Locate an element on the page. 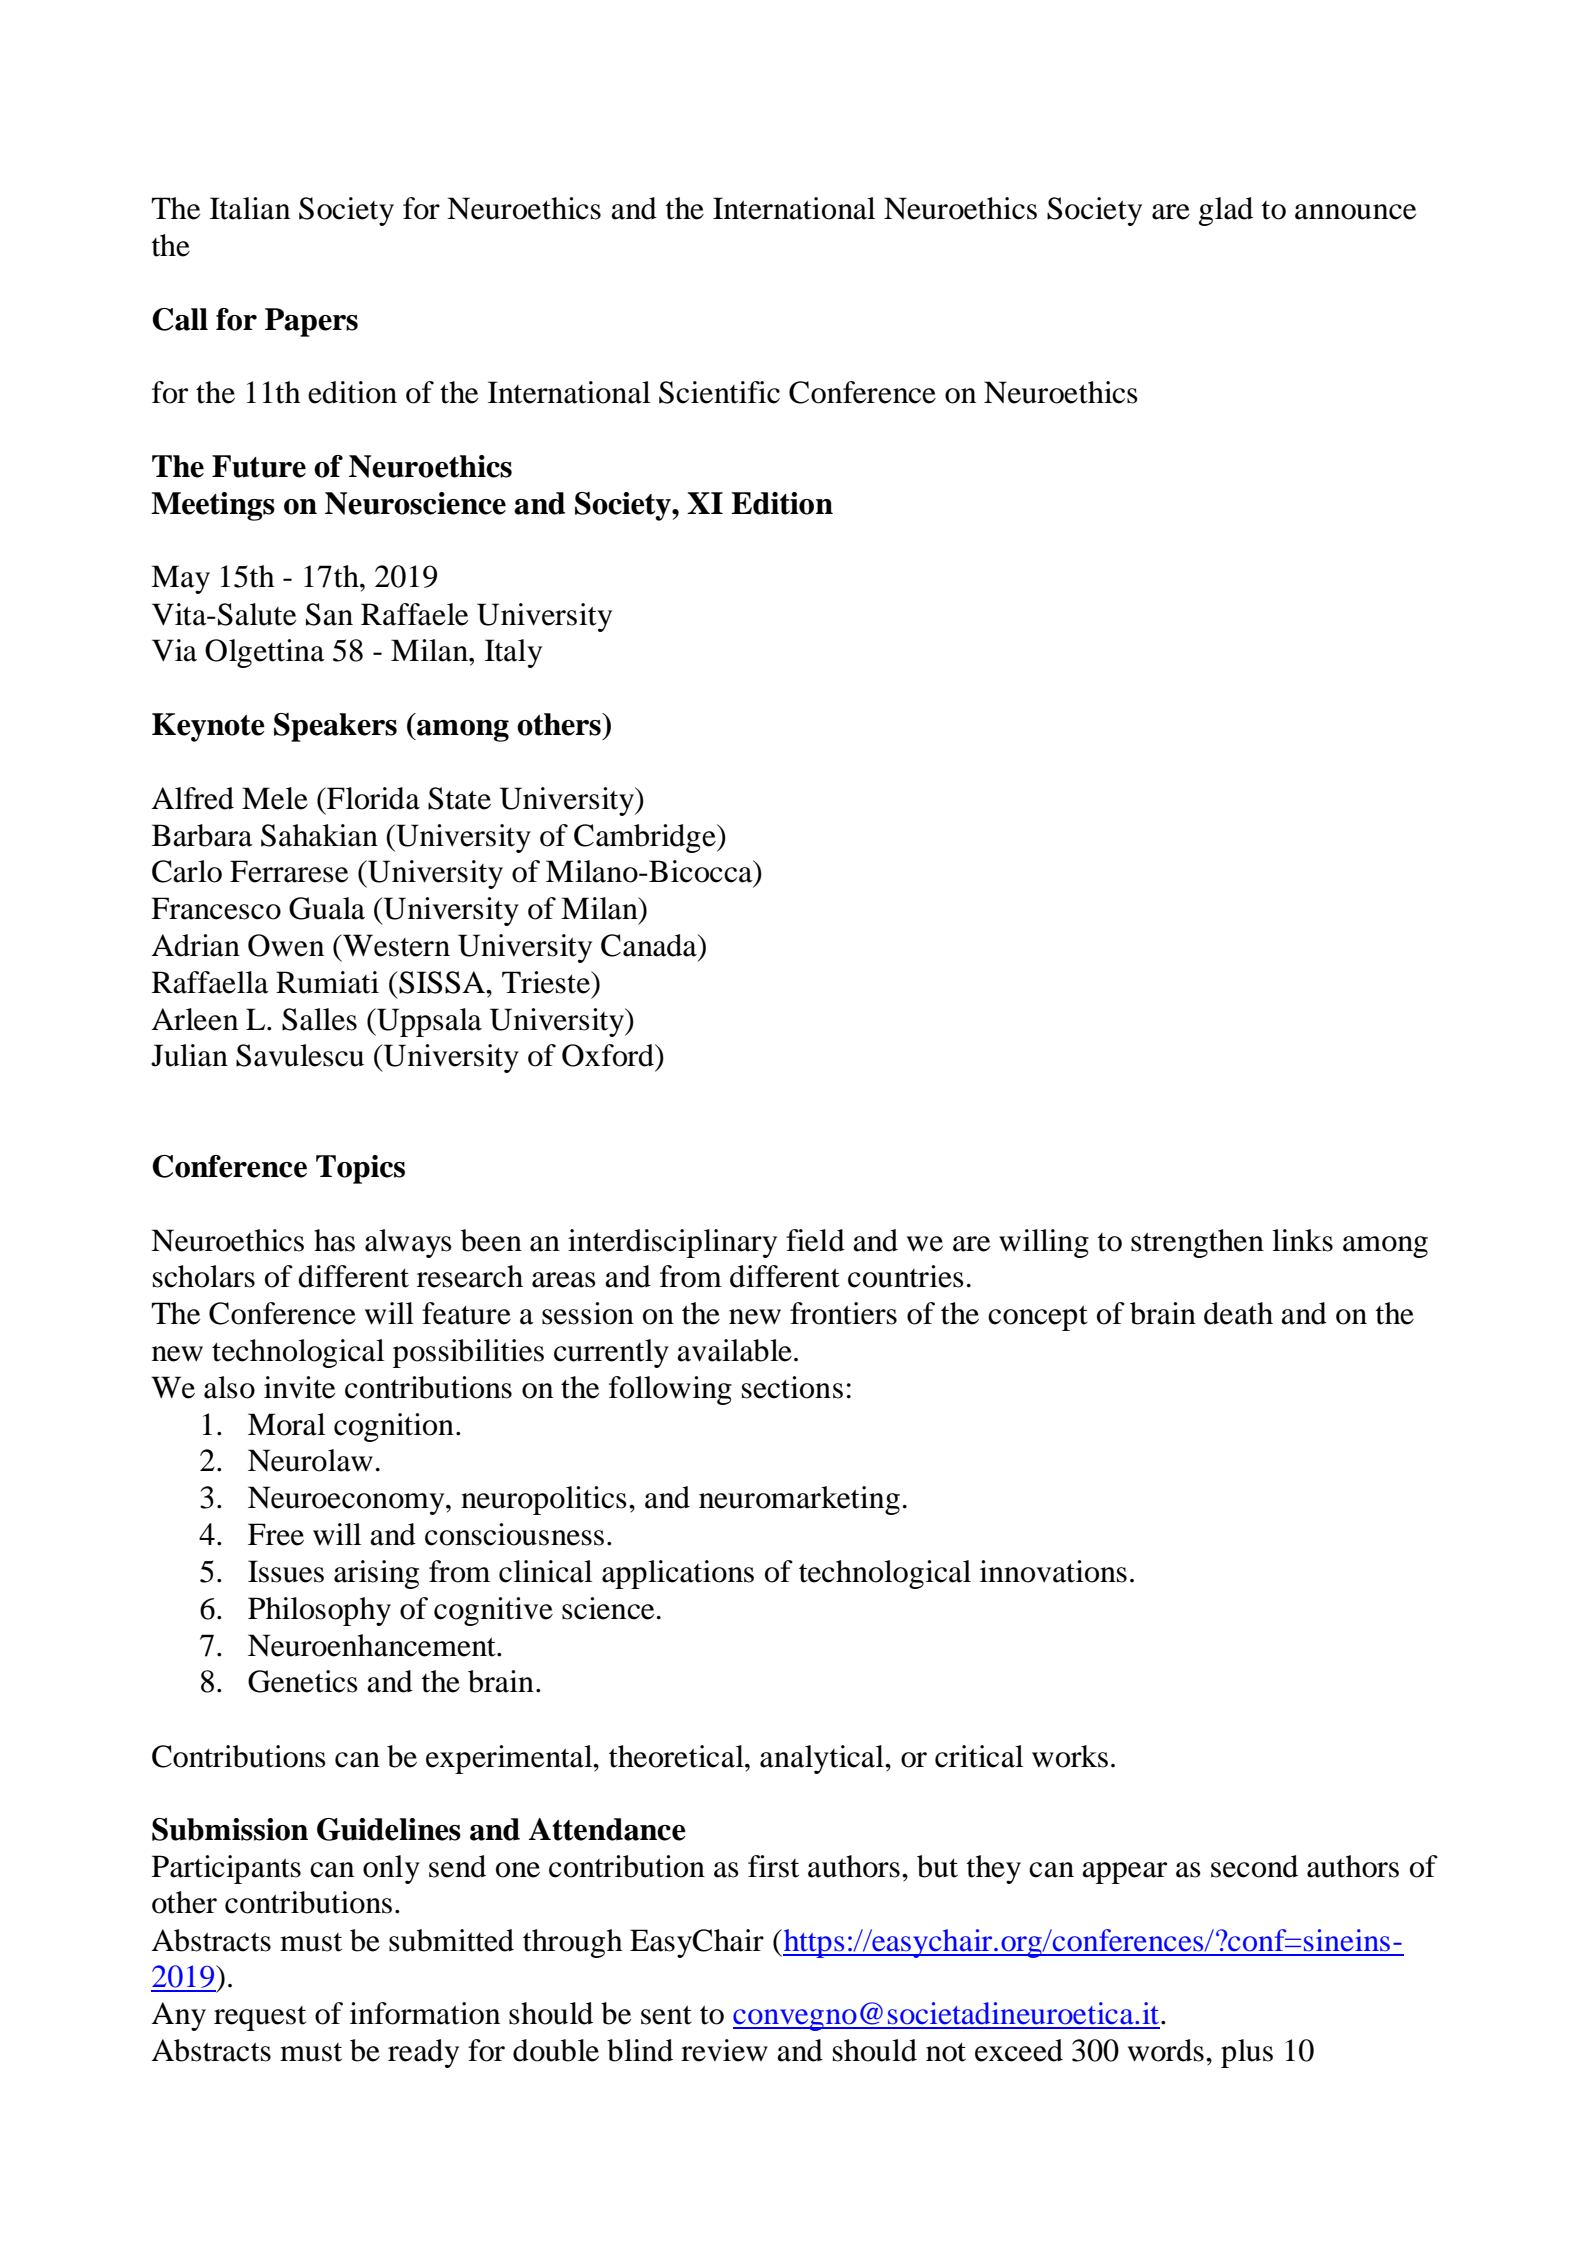 This image has width=1588, height=2247. Scientific is located at coordinates (719, 392).
